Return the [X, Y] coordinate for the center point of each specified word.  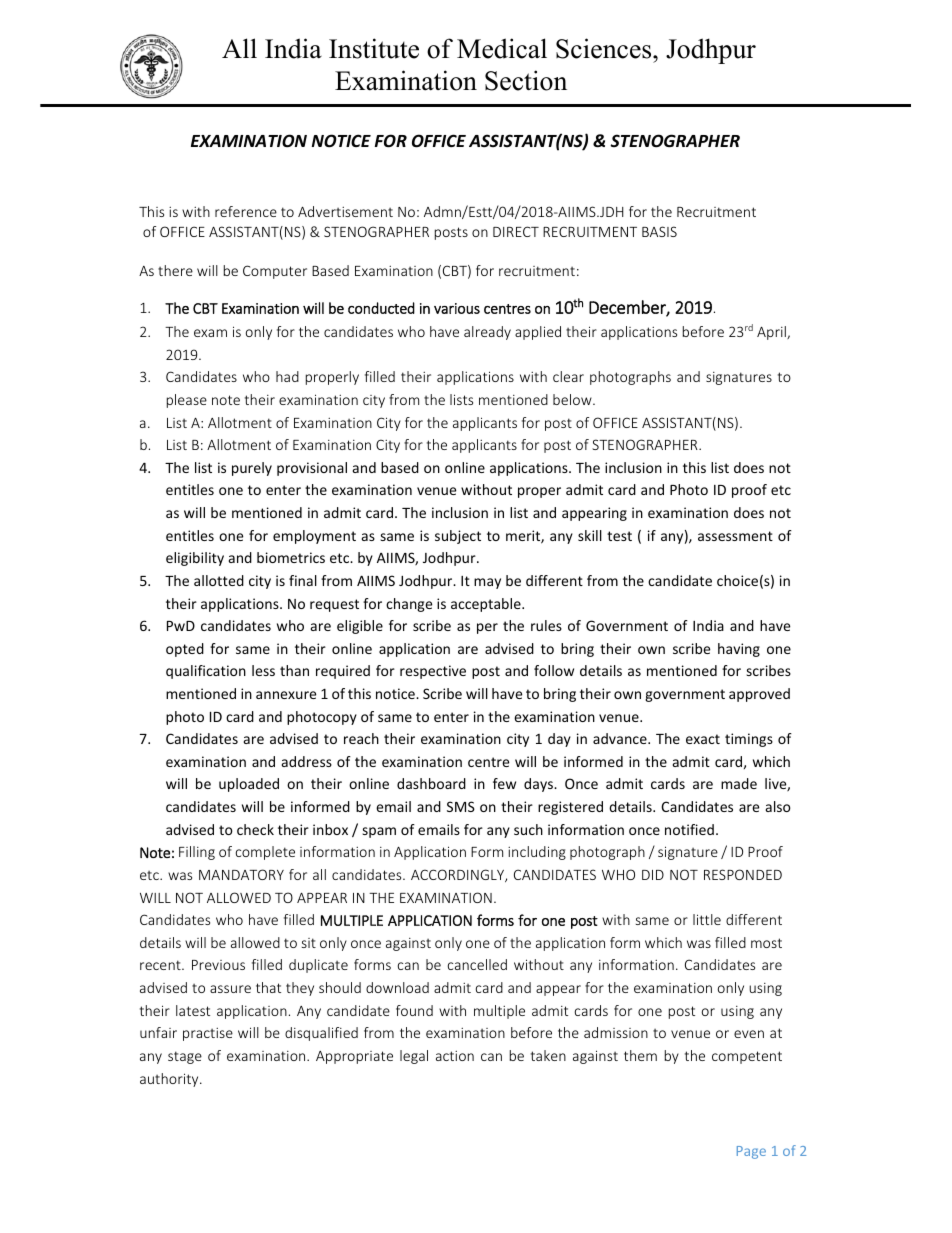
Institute [374, 48]
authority [170, 1080]
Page [751, 1152]
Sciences [605, 48]
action [455, 1056]
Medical [502, 48]
